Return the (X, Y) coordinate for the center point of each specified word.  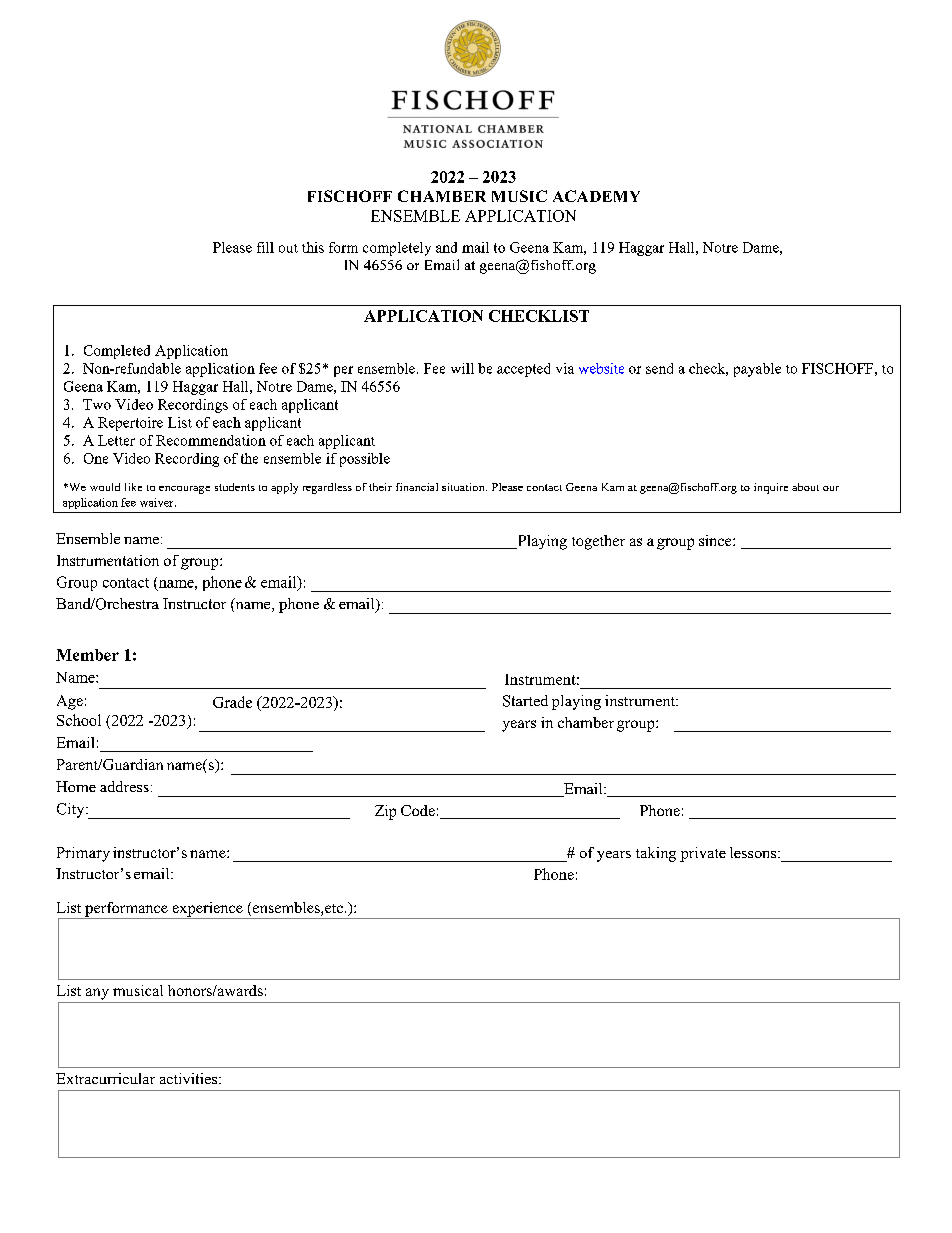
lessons (754, 852)
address (124, 786)
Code (418, 810)
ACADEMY (596, 196)
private (703, 854)
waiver (158, 502)
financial (417, 487)
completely (397, 249)
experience (207, 910)
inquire (771, 488)
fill (265, 247)
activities (190, 1078)
